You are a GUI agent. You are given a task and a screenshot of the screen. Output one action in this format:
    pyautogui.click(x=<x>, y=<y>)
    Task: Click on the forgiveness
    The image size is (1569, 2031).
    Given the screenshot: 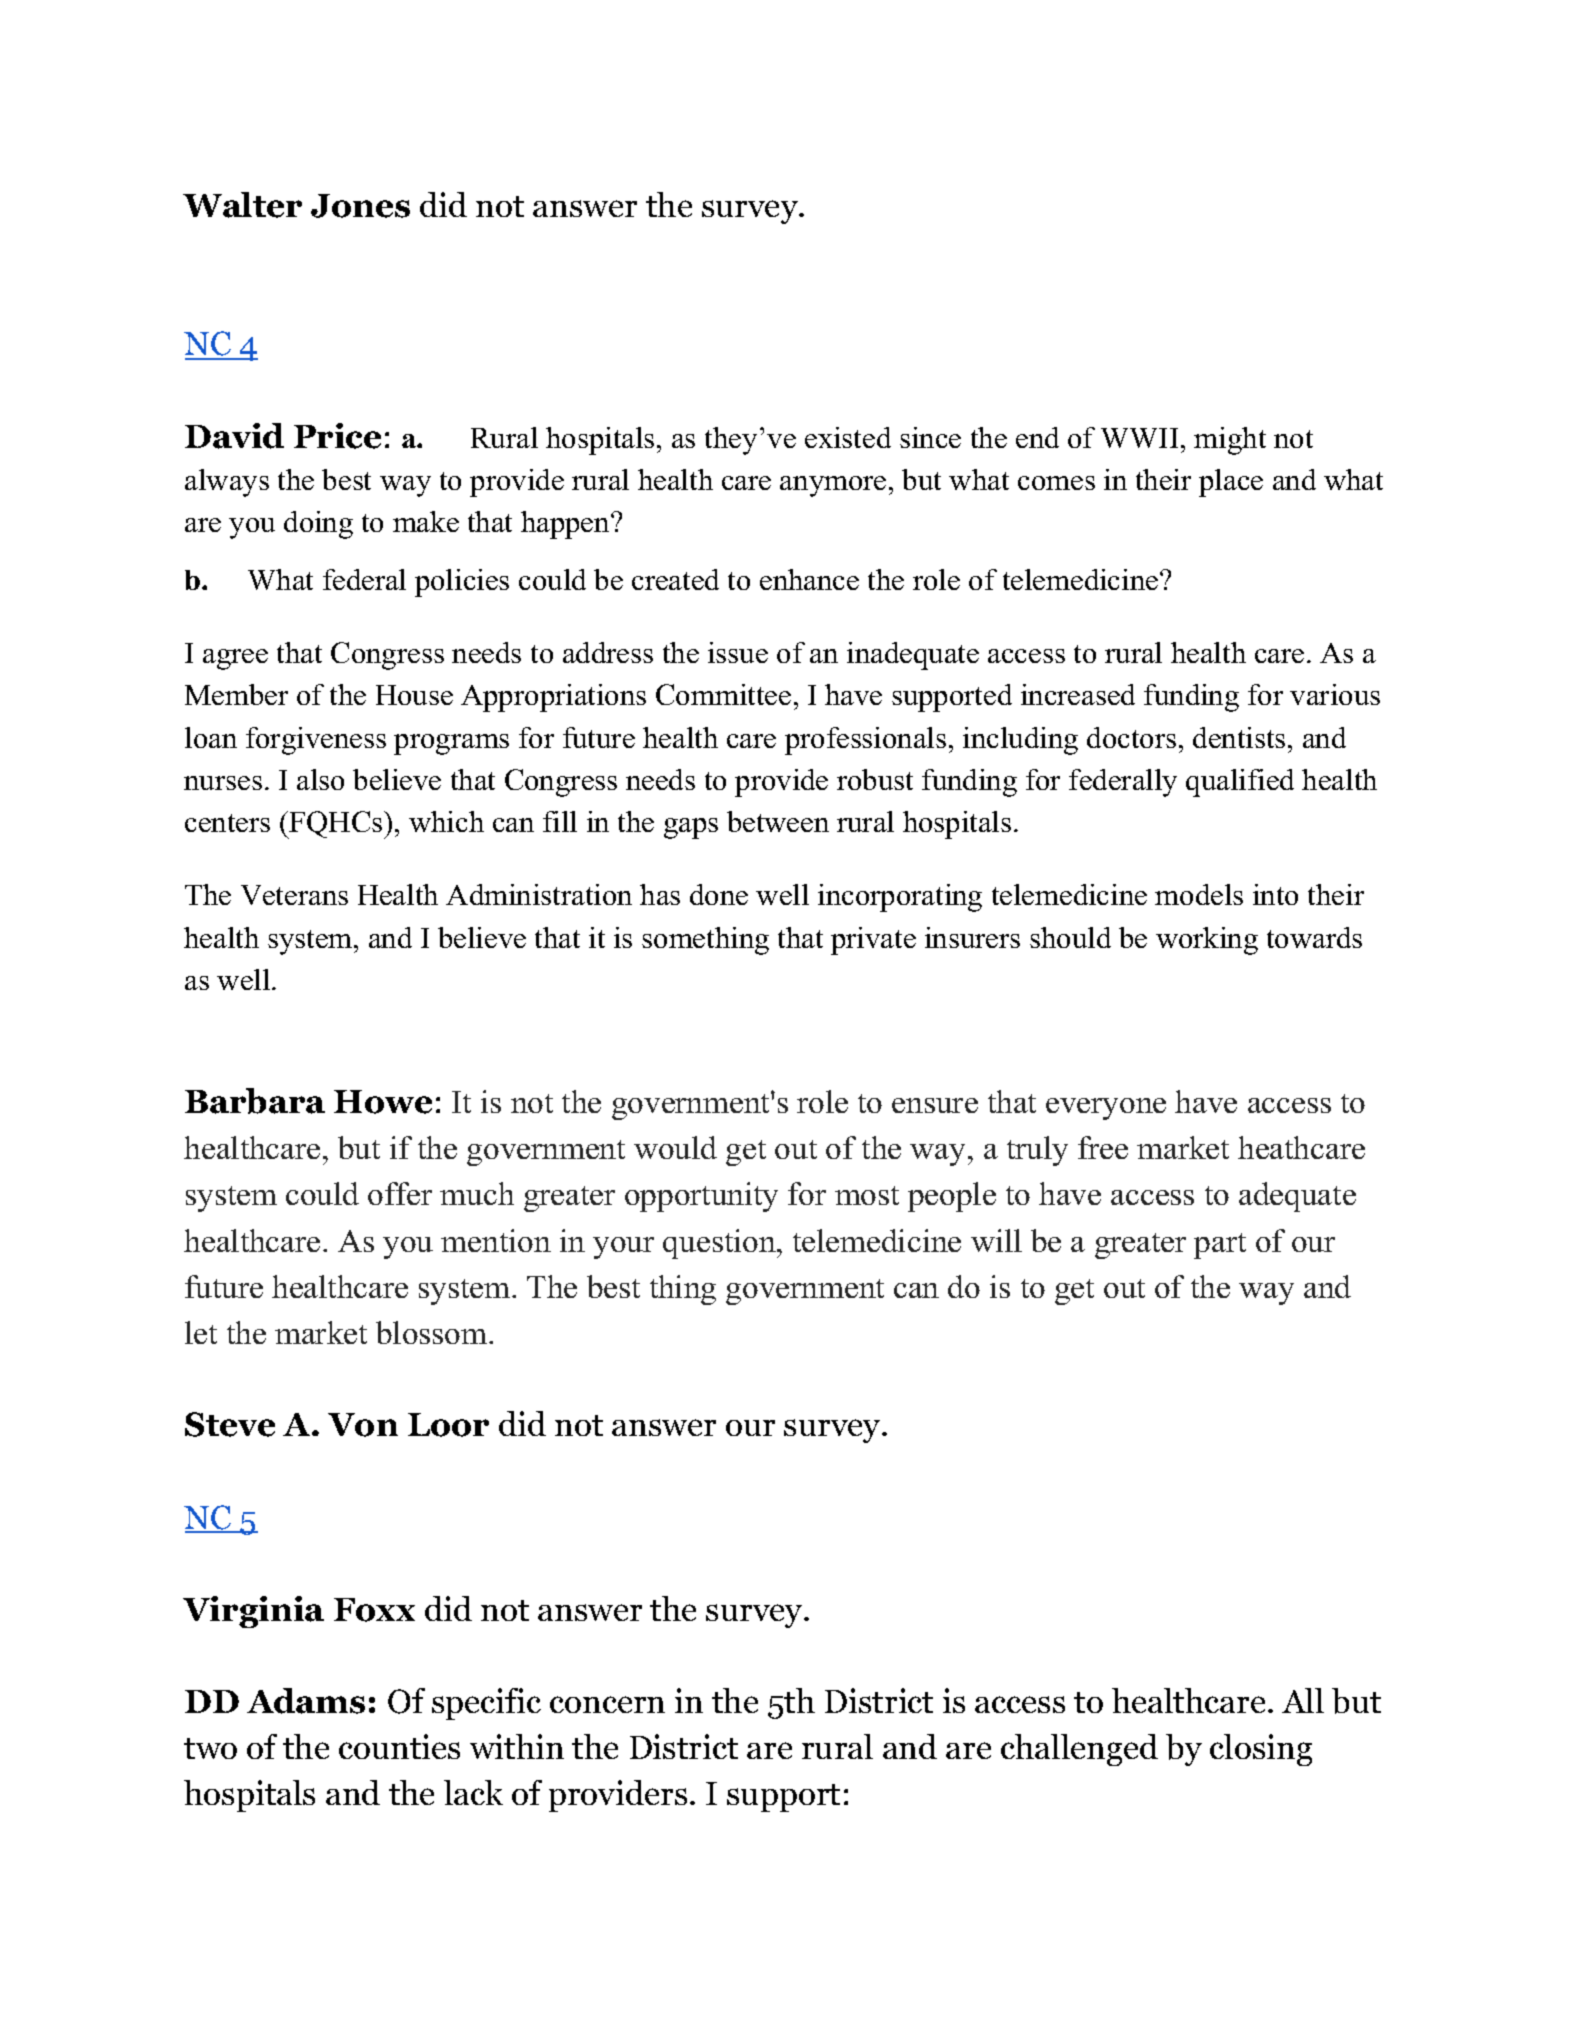 What is the action you would take?
    pyautogui.click(x=316, y=741)
